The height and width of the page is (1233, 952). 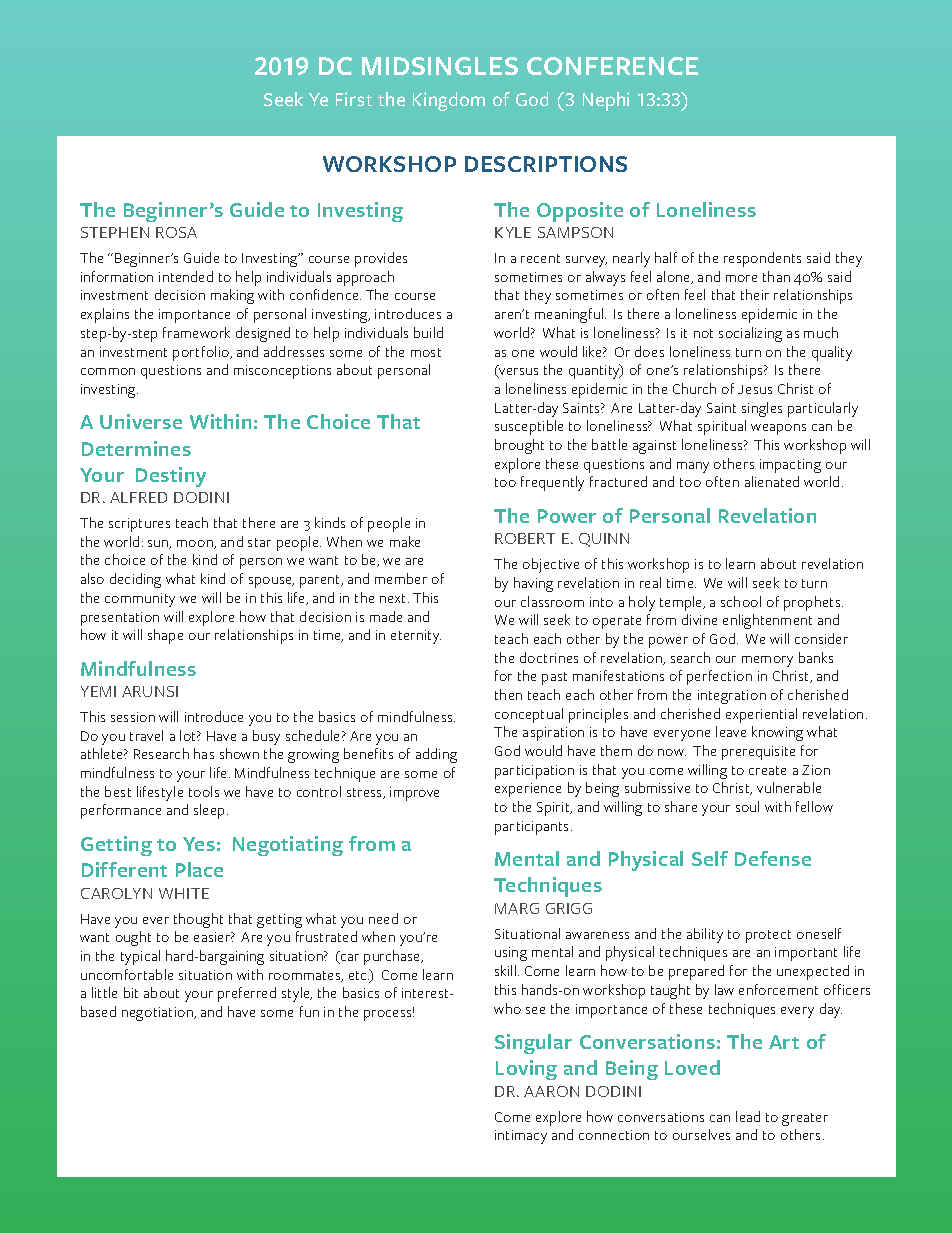 What do you see at coordinates (521, 1137) in the page?
I see `intimacy` at bounding box center [521, 1137].
